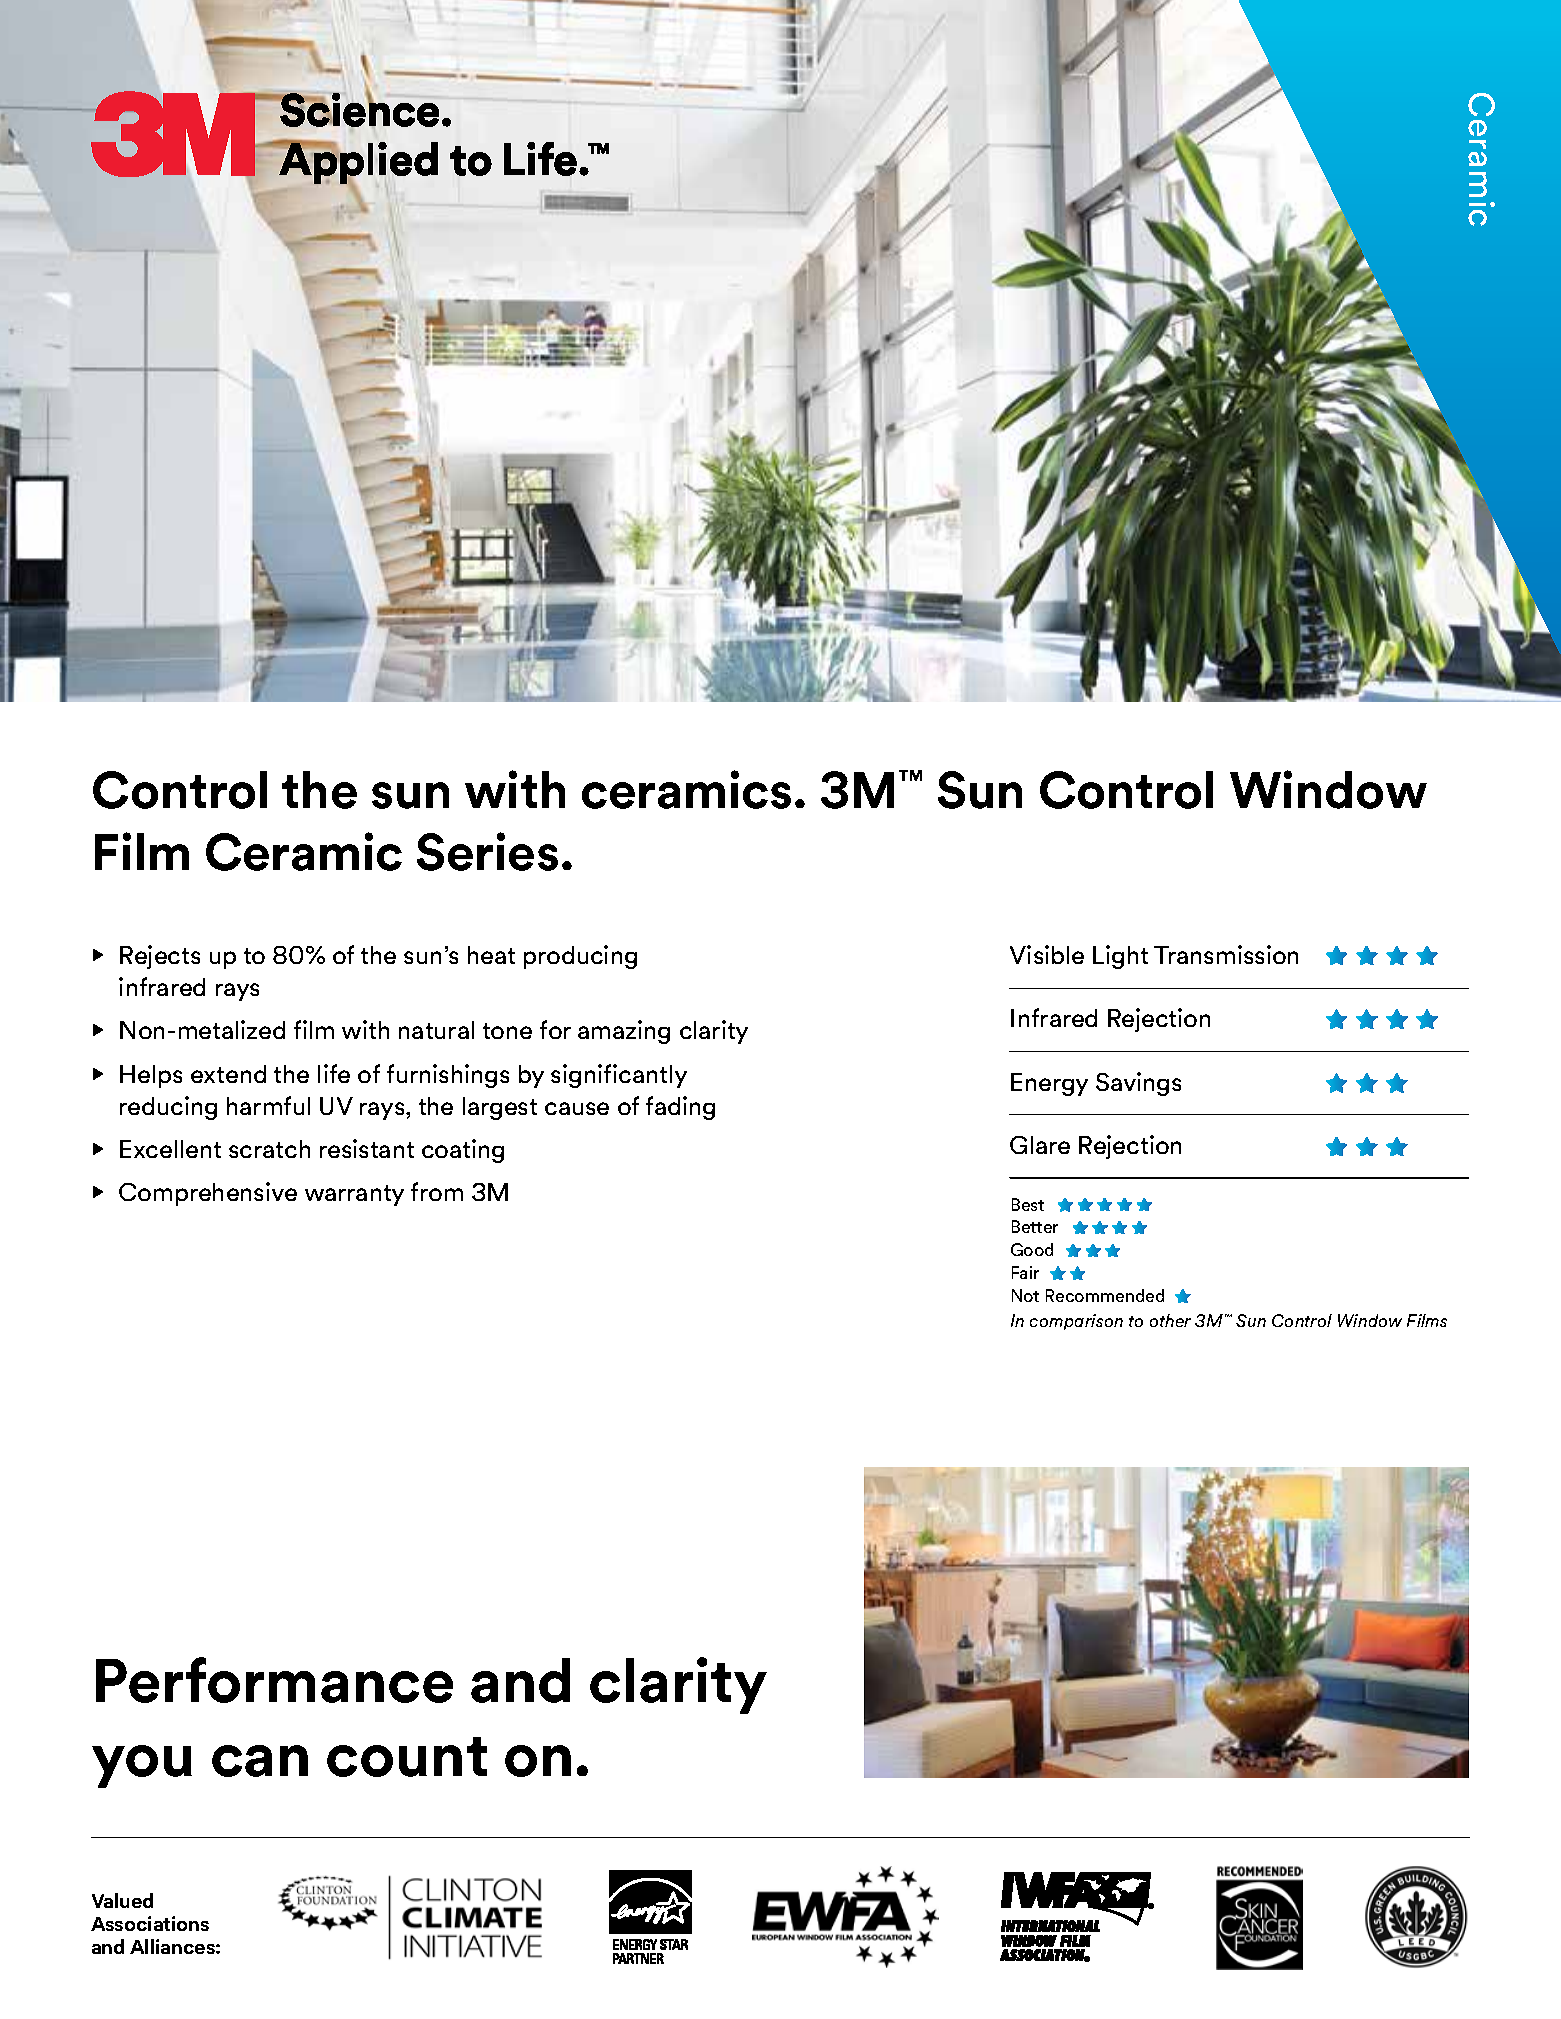  Describe the element at coordinates (269, 1149) in the screenshot. I see `scratch` at that location.
